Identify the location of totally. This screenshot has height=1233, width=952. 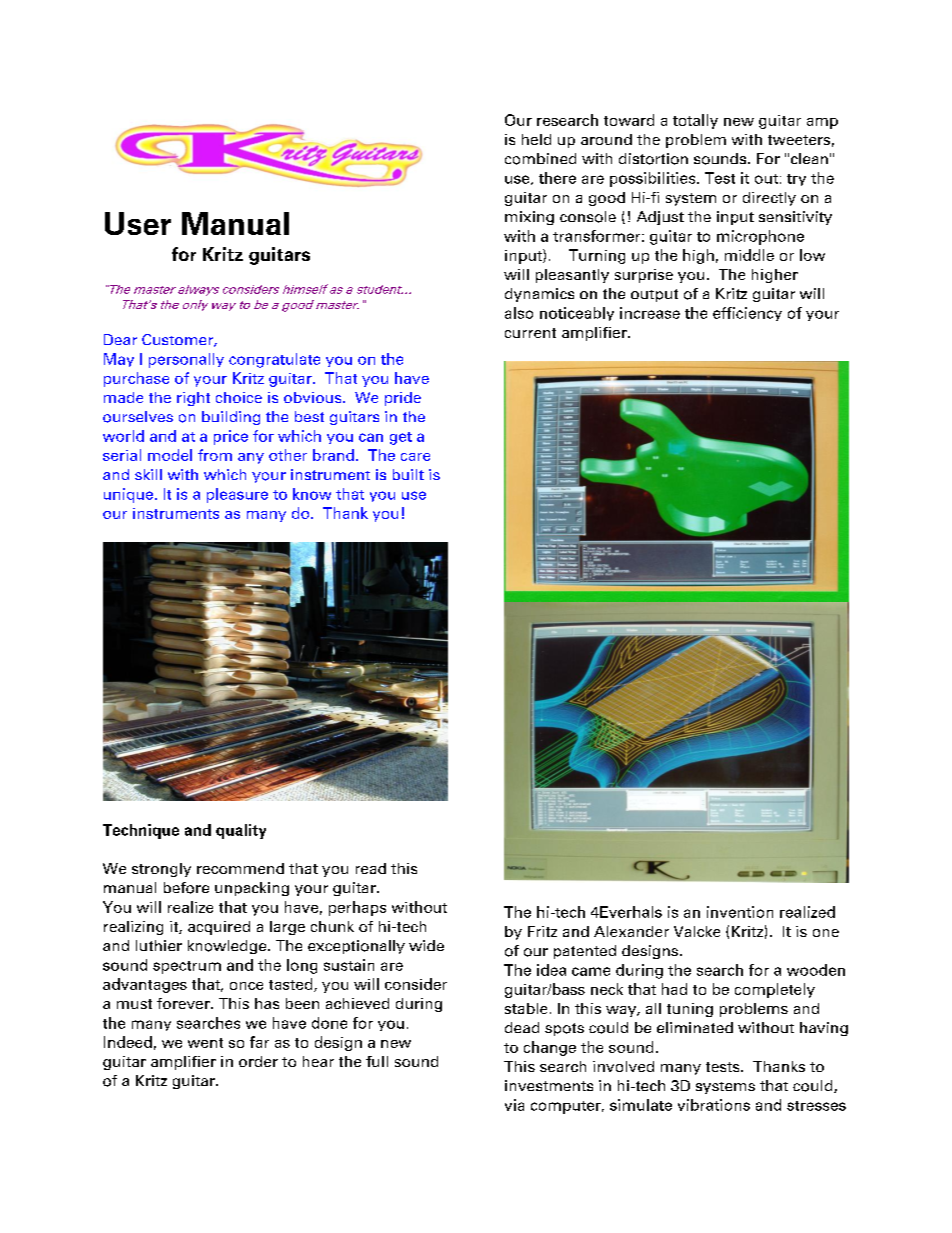
(695, 121).
